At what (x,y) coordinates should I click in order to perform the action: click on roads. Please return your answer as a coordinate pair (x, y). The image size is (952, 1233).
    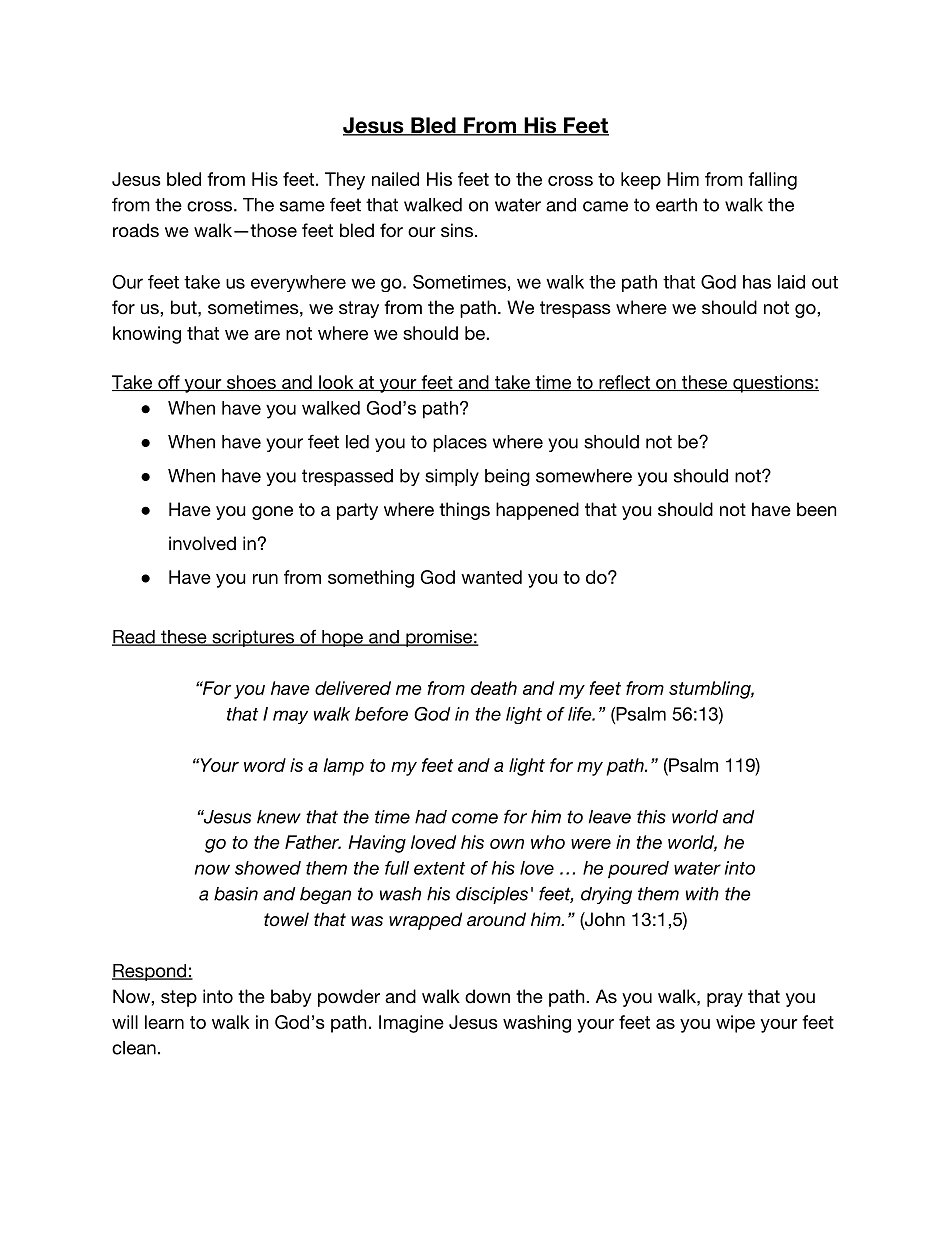
    Looking at the image, I should click on (136, 230).
